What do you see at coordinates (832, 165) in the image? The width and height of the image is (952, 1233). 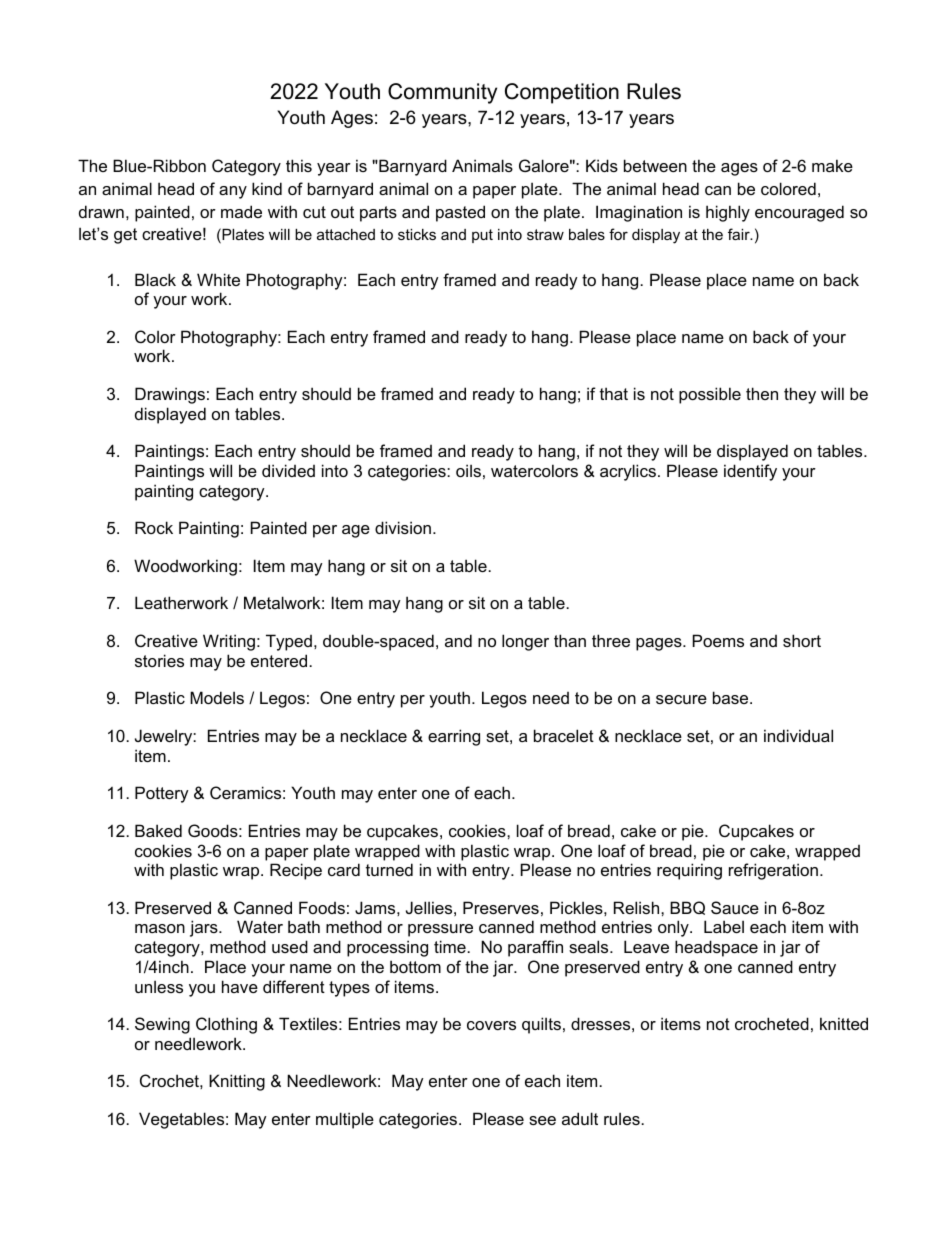 I see `make` at bounding box center [832, 165].
